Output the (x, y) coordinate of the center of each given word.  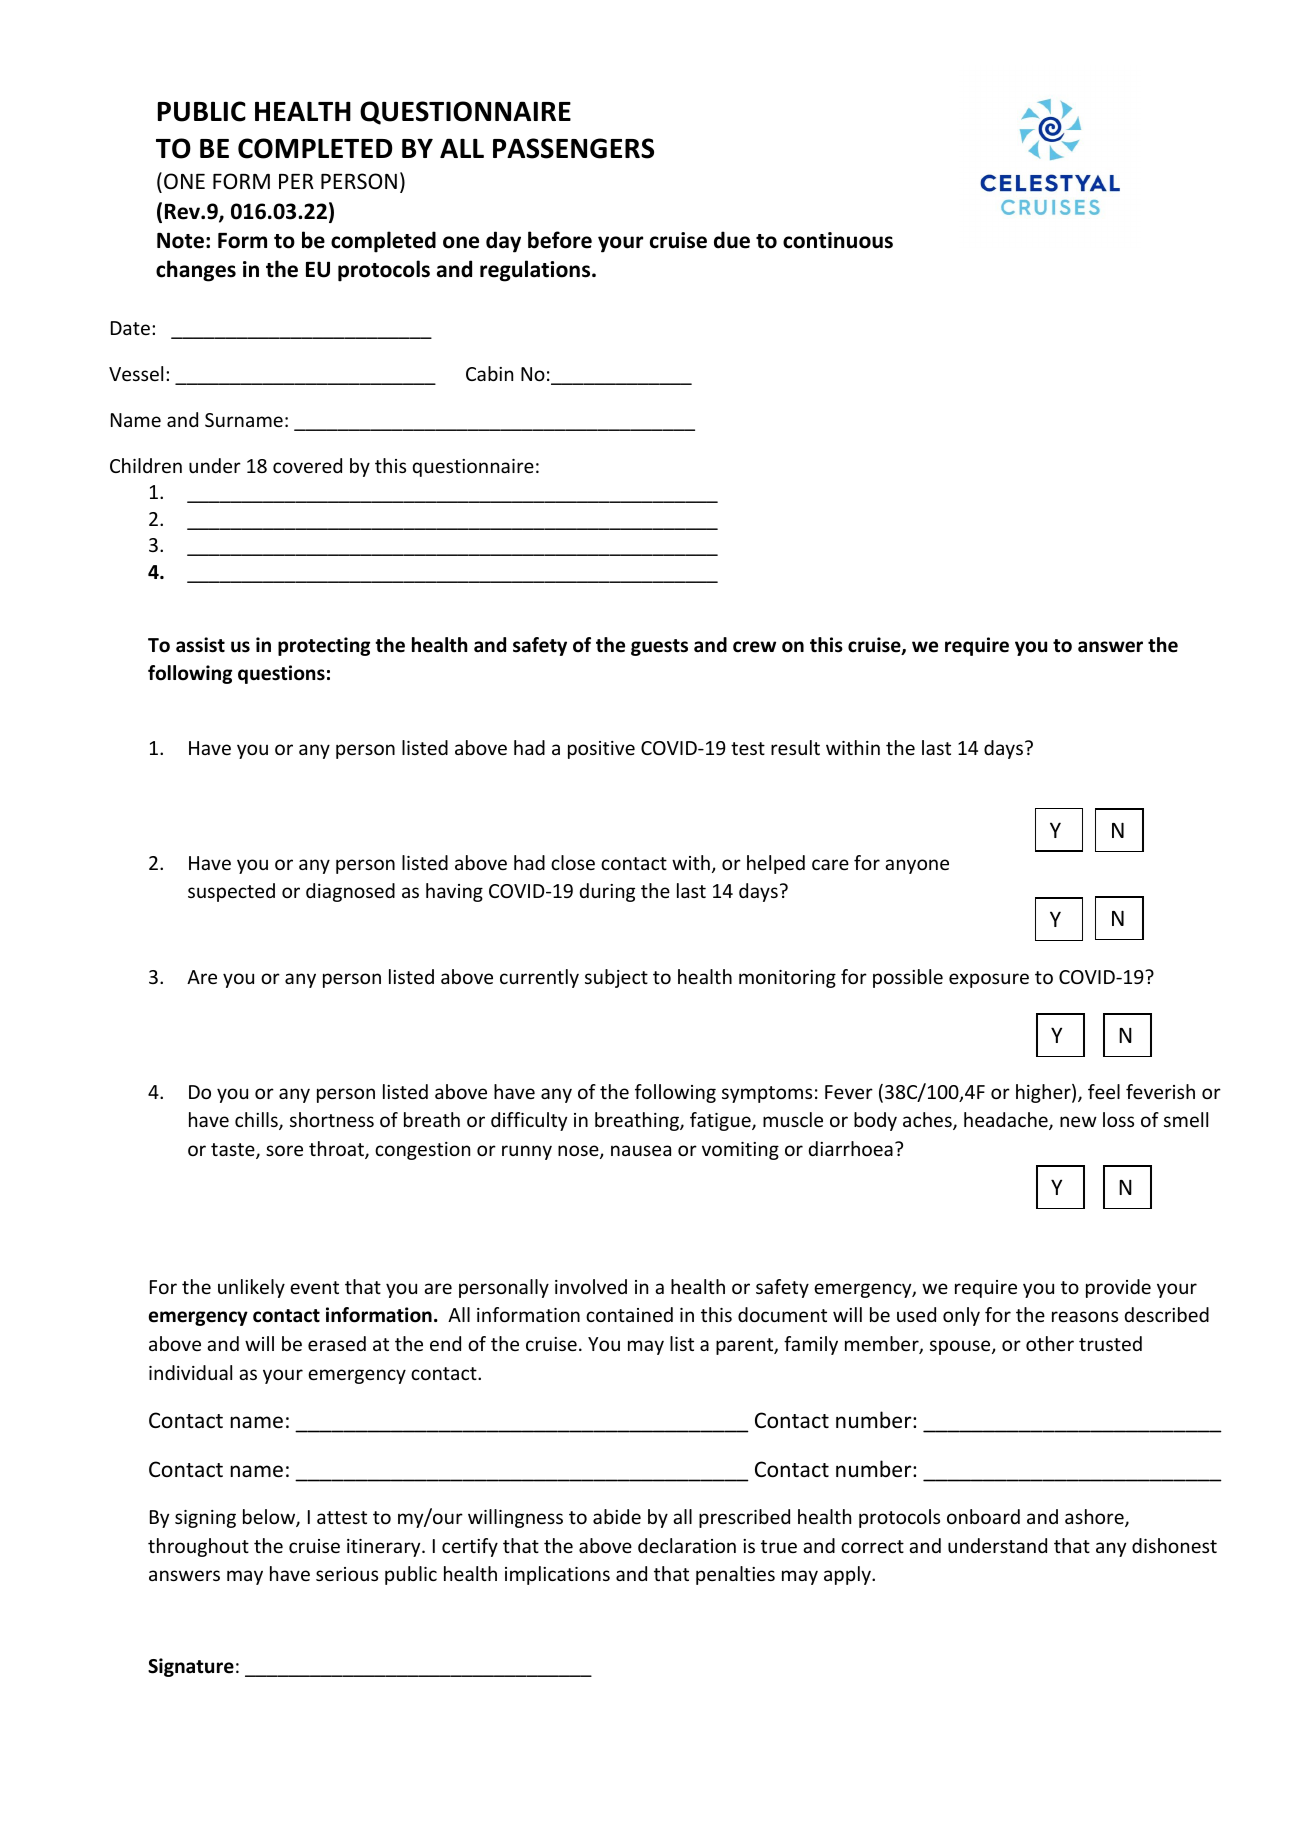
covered (307, 465)
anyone (917, 866)
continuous (838, 240)
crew (754, 647)
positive (601, 750)
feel (1104, 1091)
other (1050, 1343)
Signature (191, 1667)
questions (281, 674)
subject (616, 978)
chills (257, 1121)
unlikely (251, 1288)
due (732, 240)
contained (629, 1314)
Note (180, 240)
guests (659, 647)
